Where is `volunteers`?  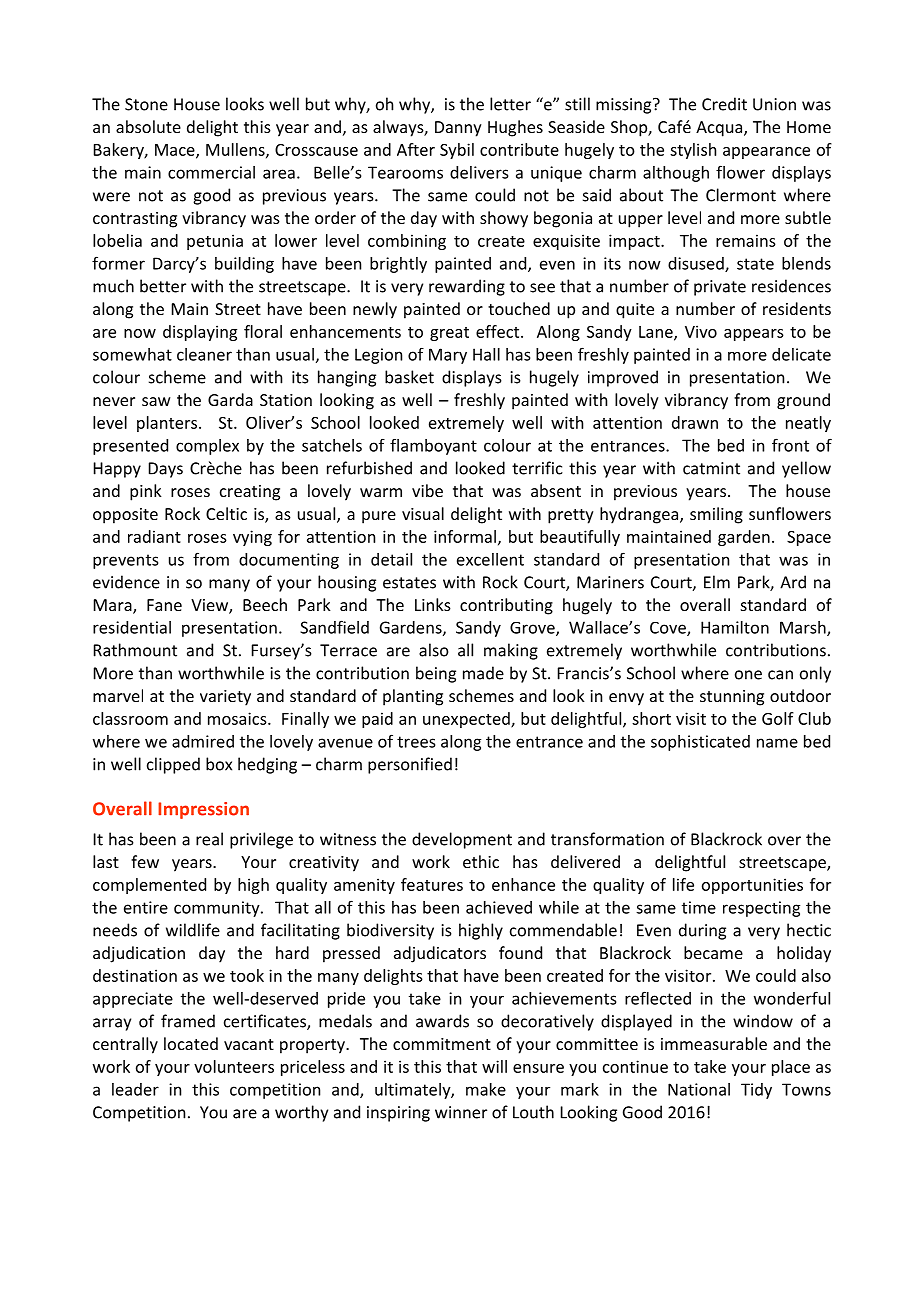
volunteers is located at coordinates (234, 1066).
